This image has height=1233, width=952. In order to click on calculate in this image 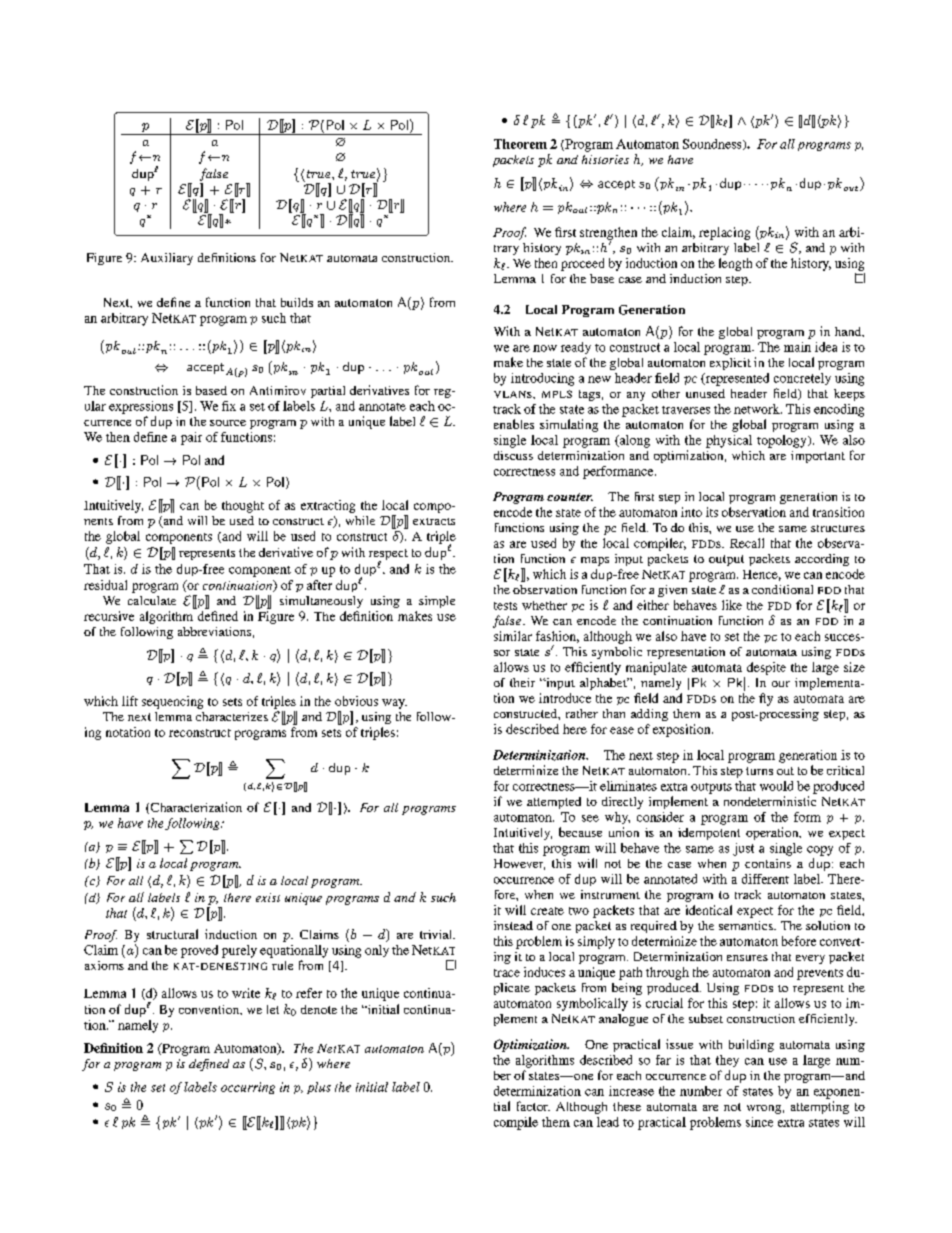, I will do `click(152, 600)`.
